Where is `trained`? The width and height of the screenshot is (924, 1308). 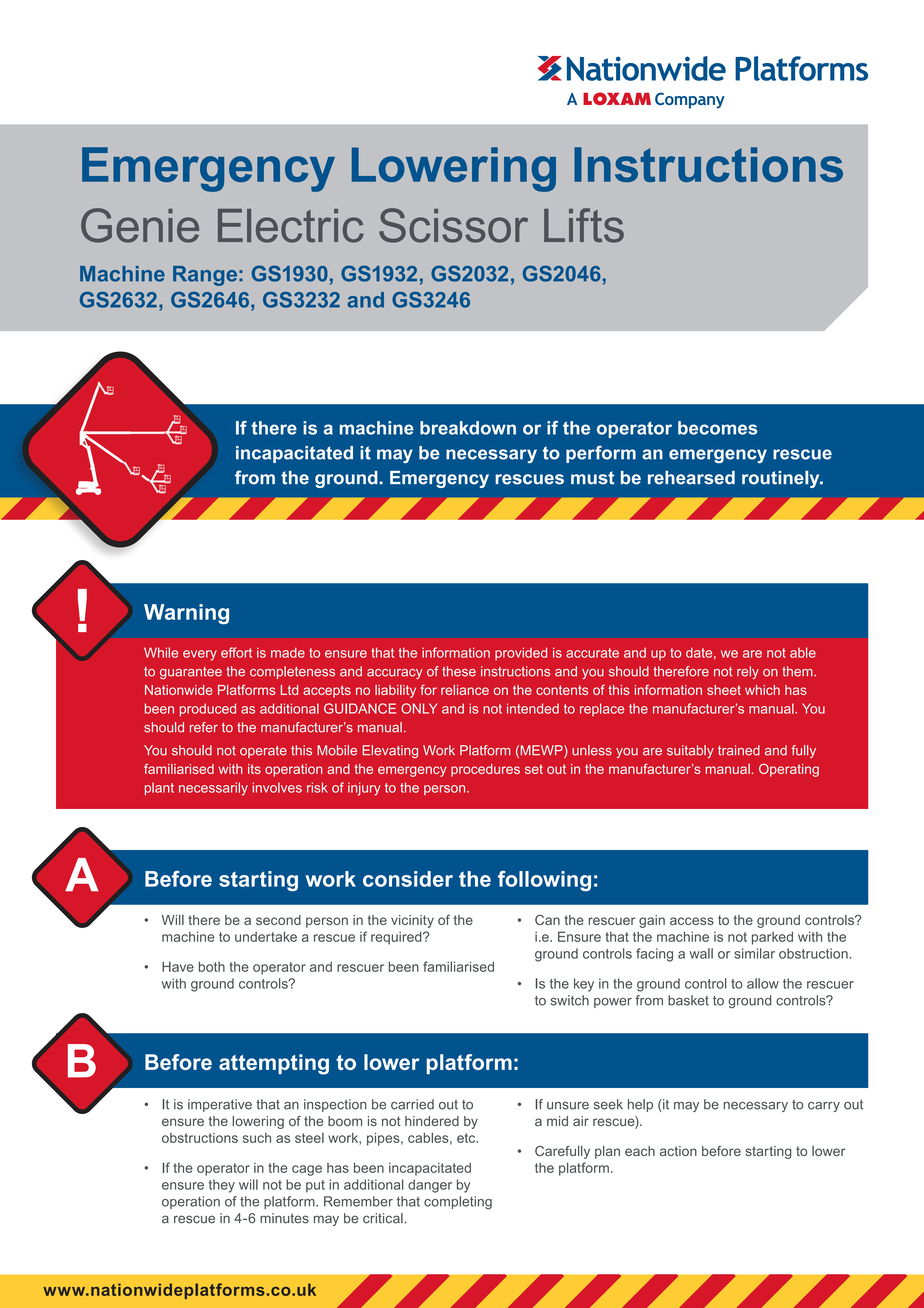
trained is located at coordinates (739, 750).
